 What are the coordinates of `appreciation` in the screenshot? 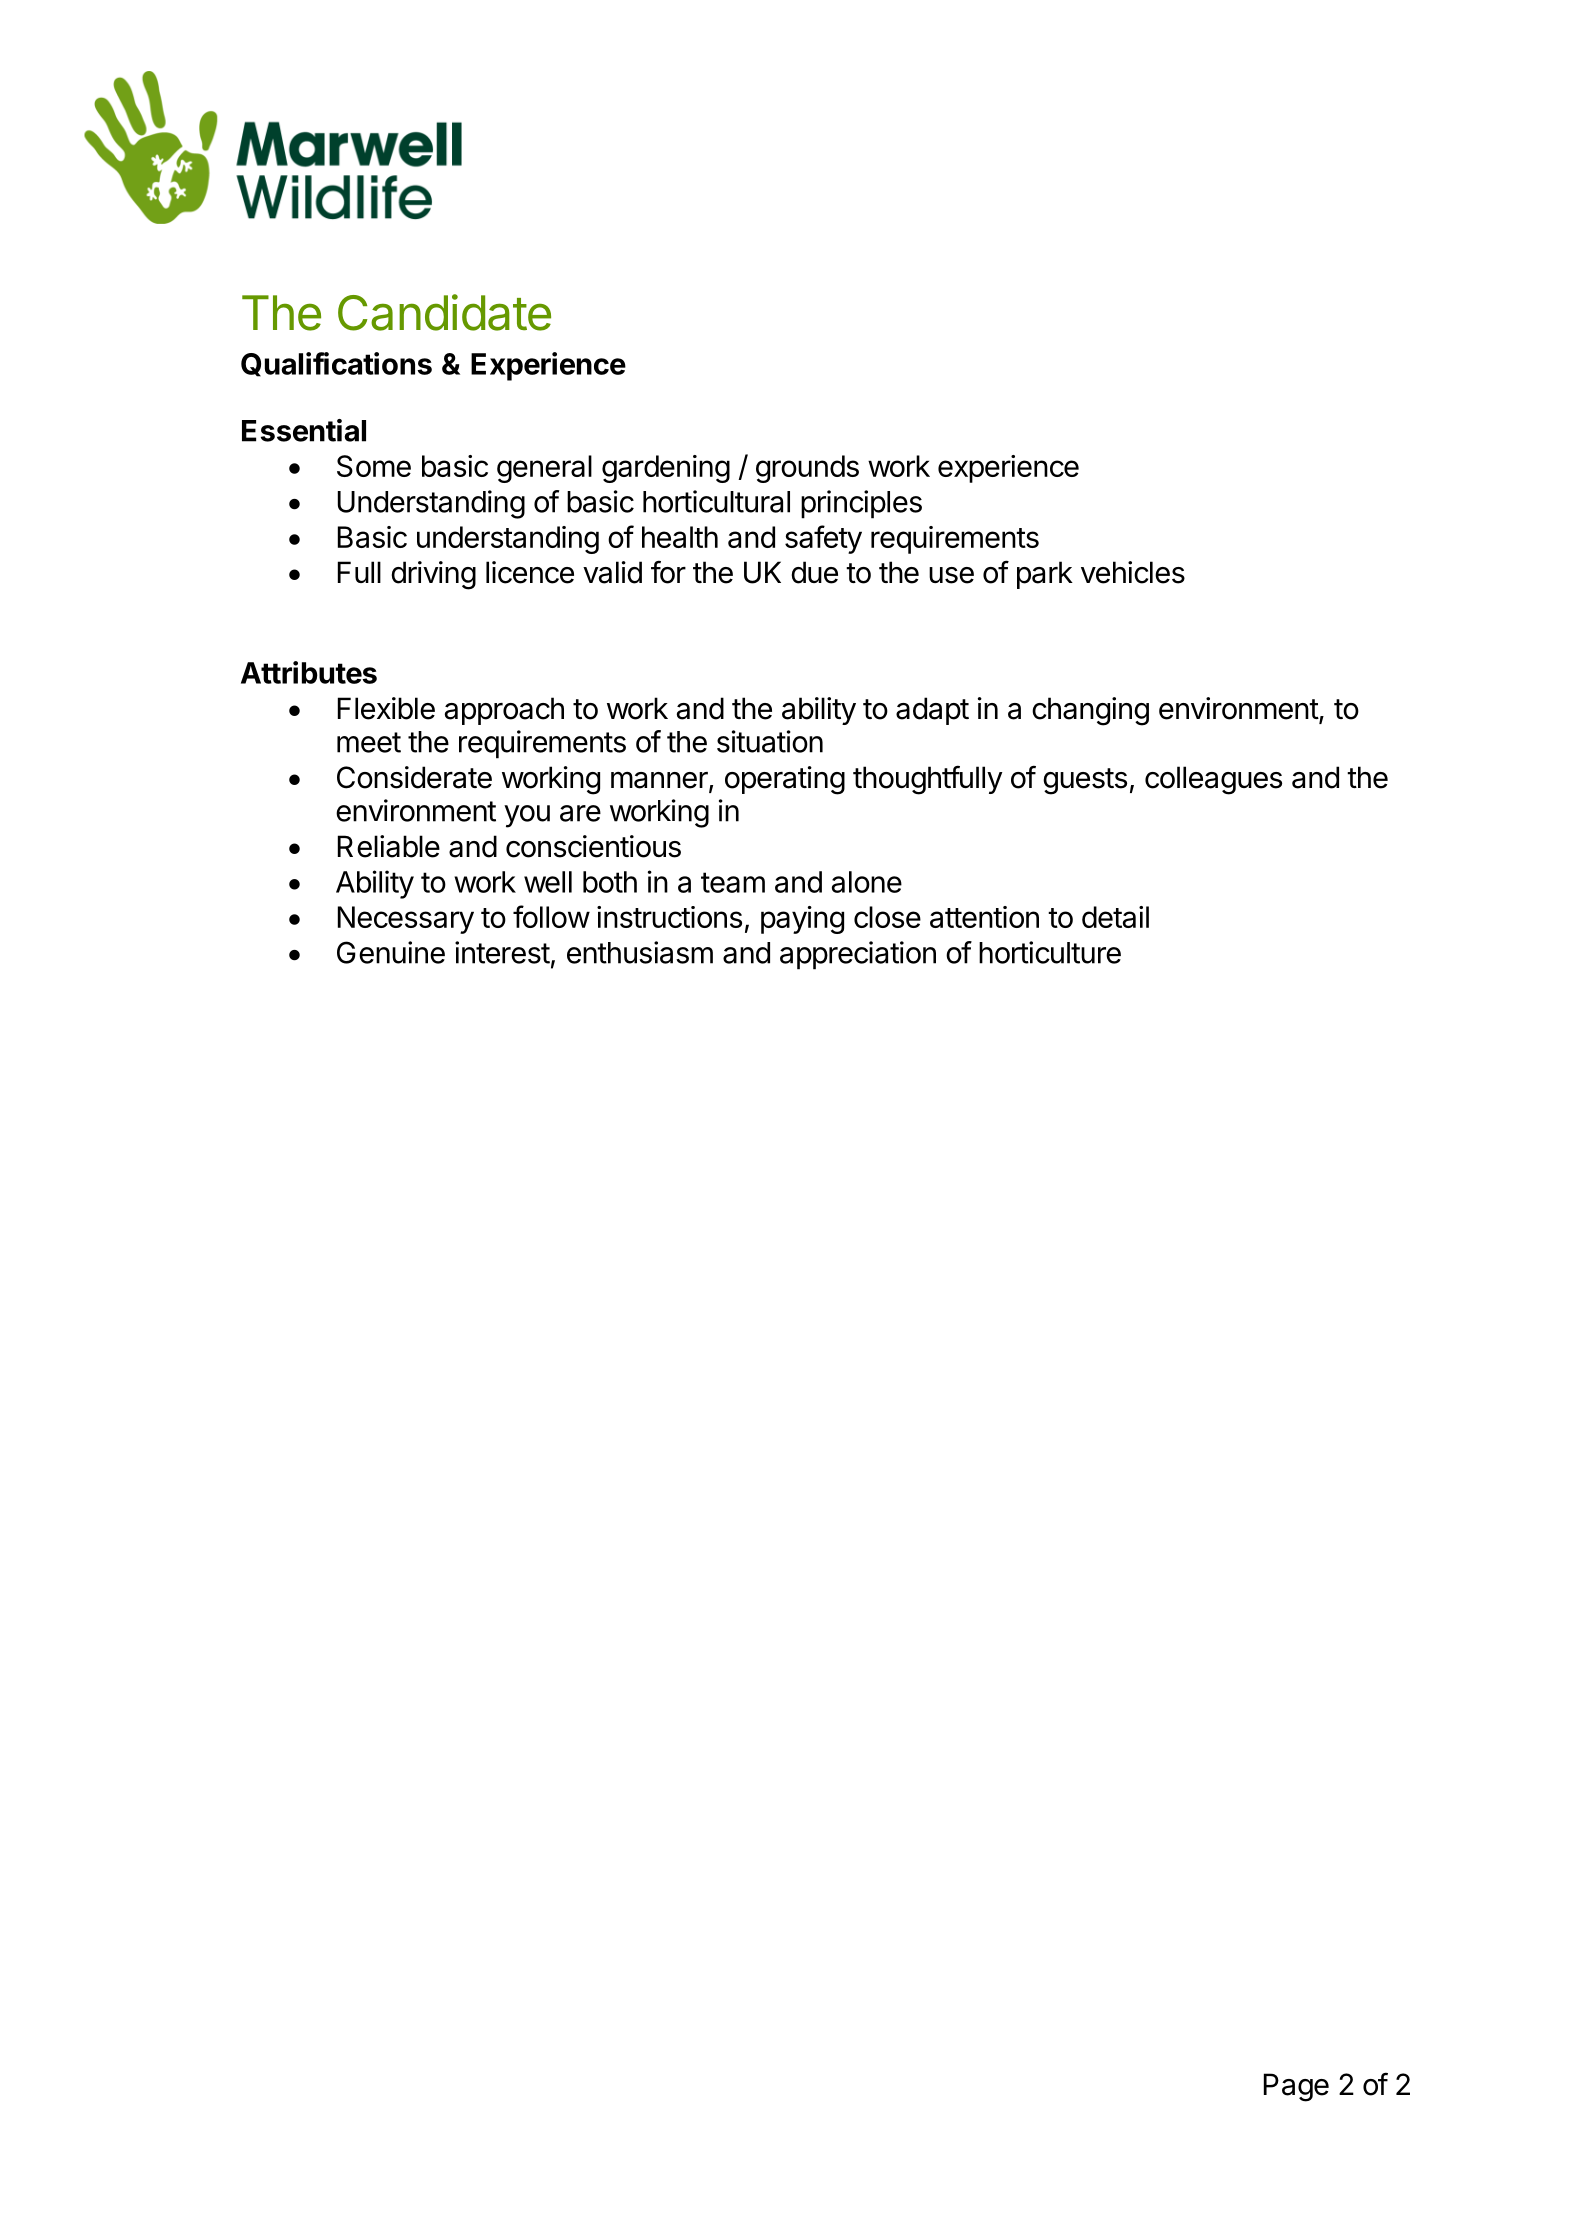 It's located at (858, 955).
